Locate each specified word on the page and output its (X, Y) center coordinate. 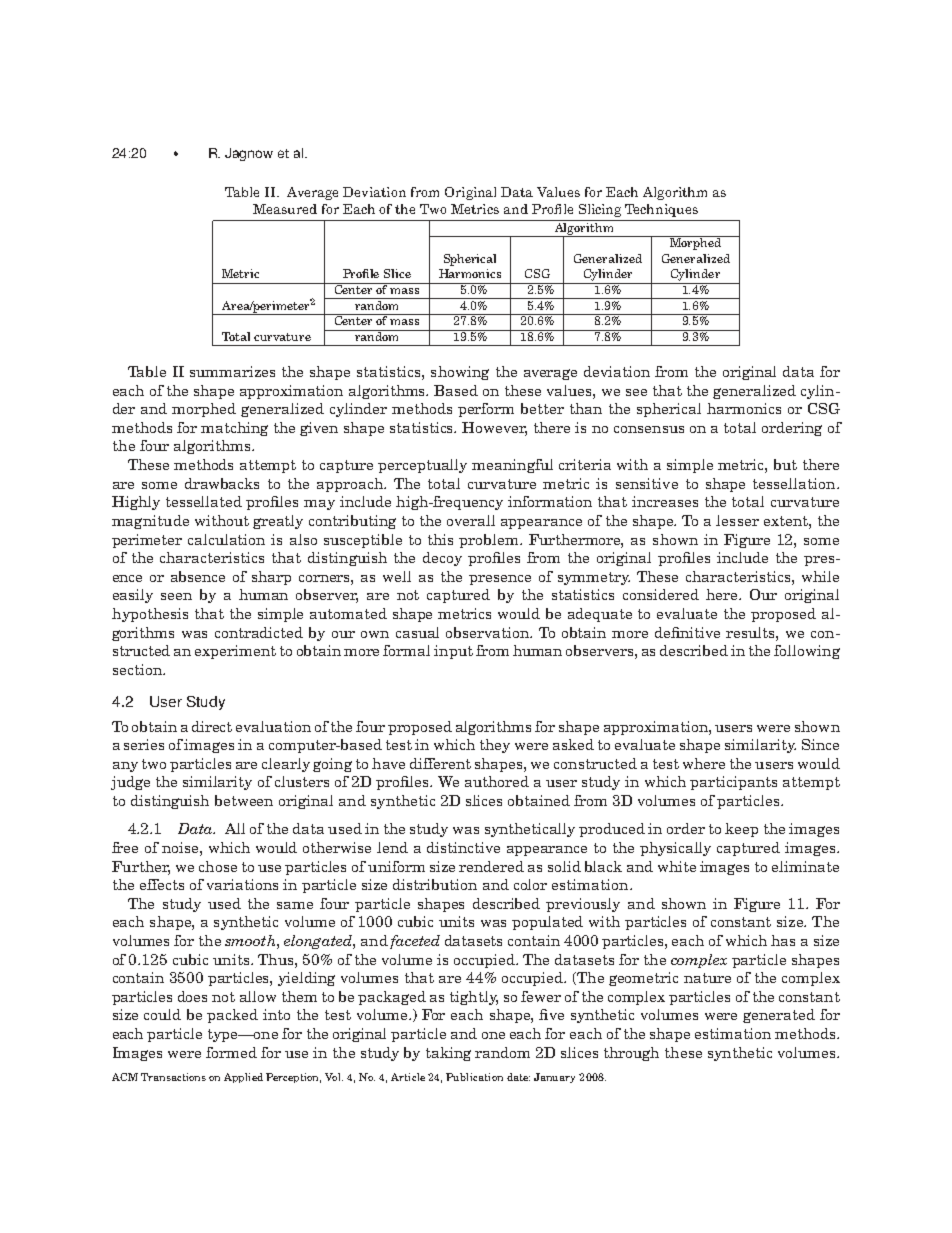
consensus (649, 429)
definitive (687, 632)
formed (231, 1052)
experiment (235, 652)
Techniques (661, 210)
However (494, 429)
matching (234, 429)
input (453, 652)
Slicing (600, 210)
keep (741, 830)
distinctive (463, 847)
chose (218, 866)
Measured (285, 209)
